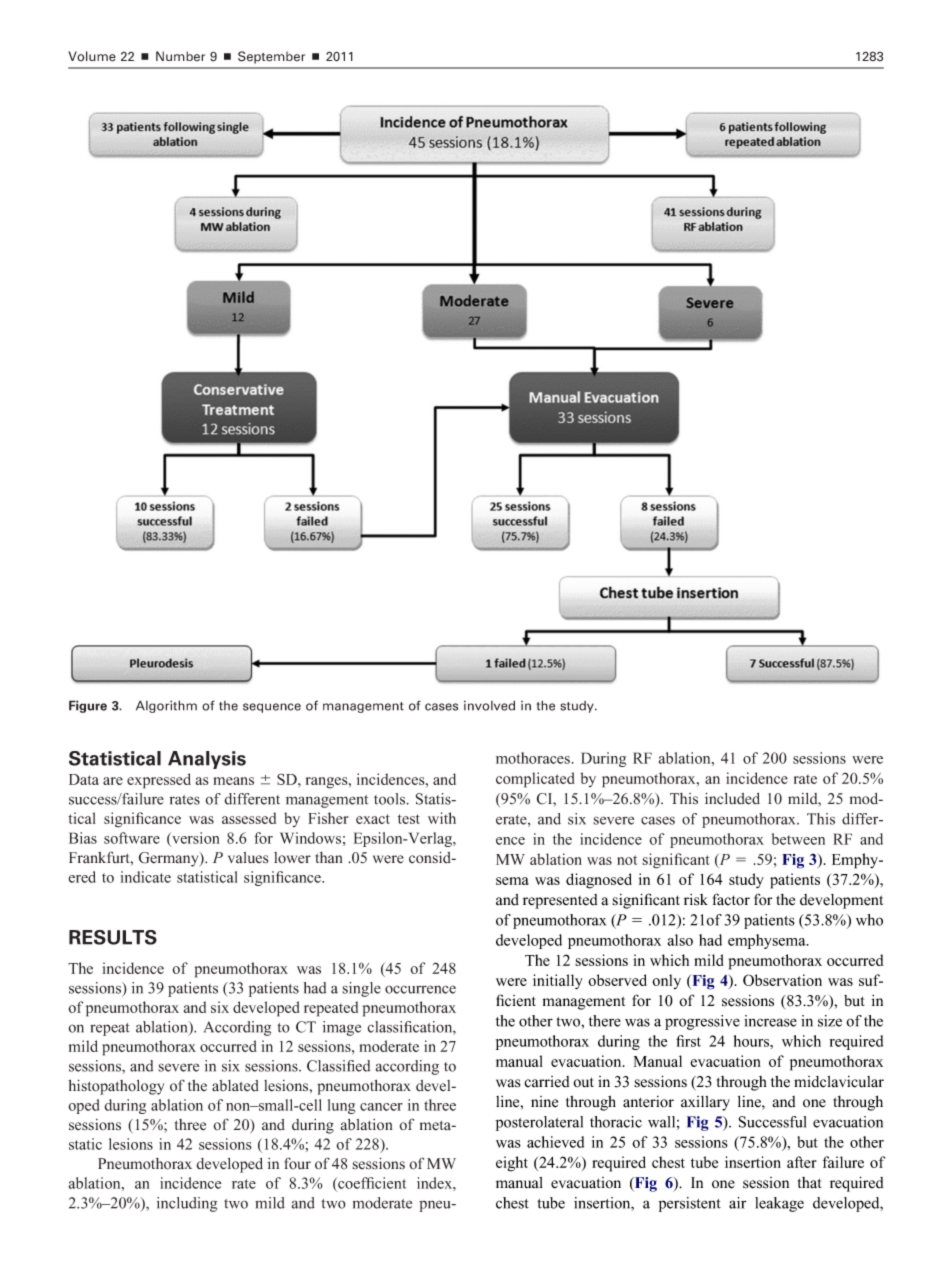  I want to click on including, so click(187, 1204).
